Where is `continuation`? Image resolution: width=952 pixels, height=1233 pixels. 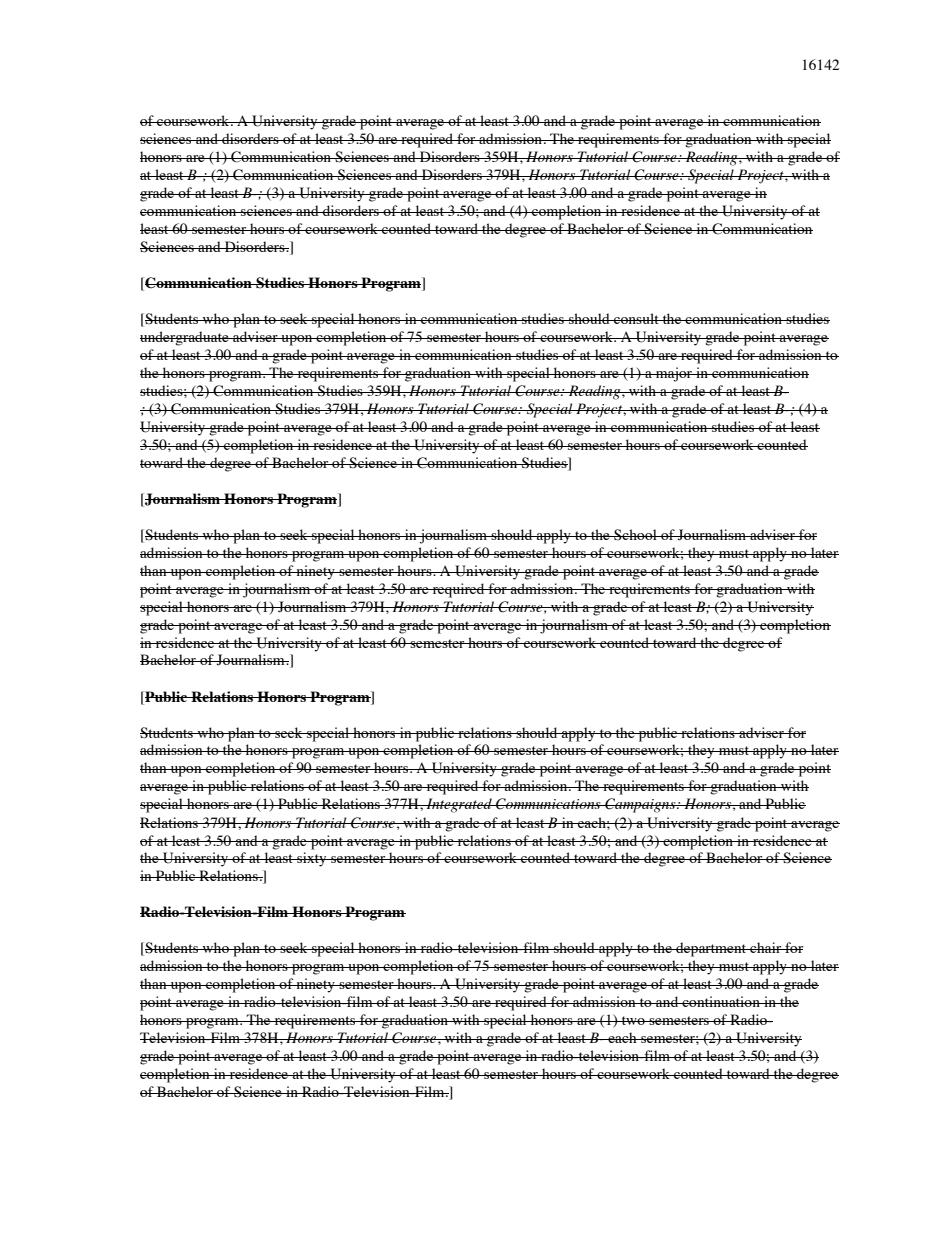
continuation is located at coordinates (721, 1001).
